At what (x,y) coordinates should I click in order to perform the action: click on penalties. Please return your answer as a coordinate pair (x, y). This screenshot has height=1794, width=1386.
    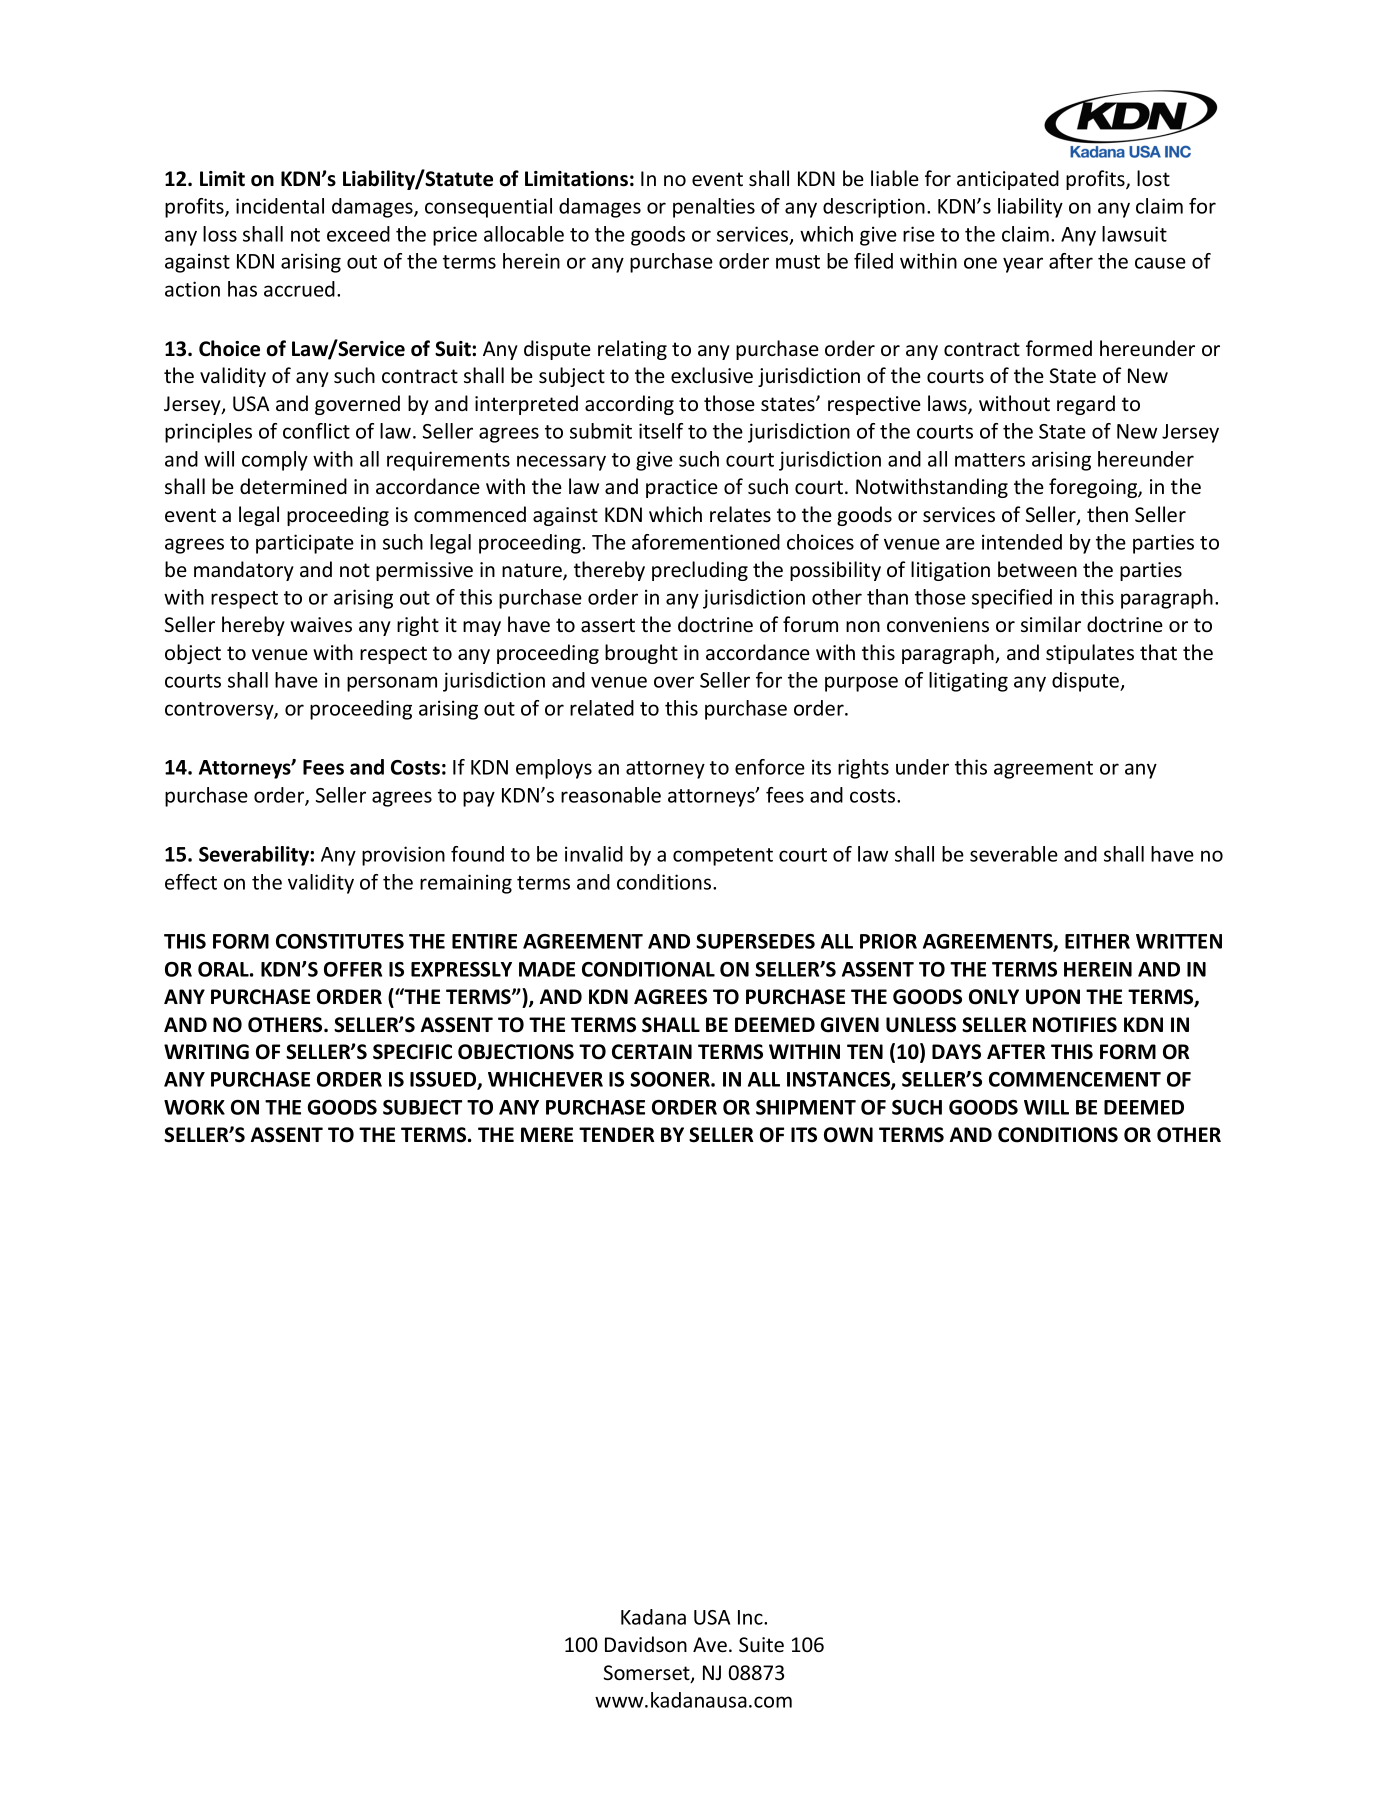
    Looking at the image, I should click on (714, 208).
